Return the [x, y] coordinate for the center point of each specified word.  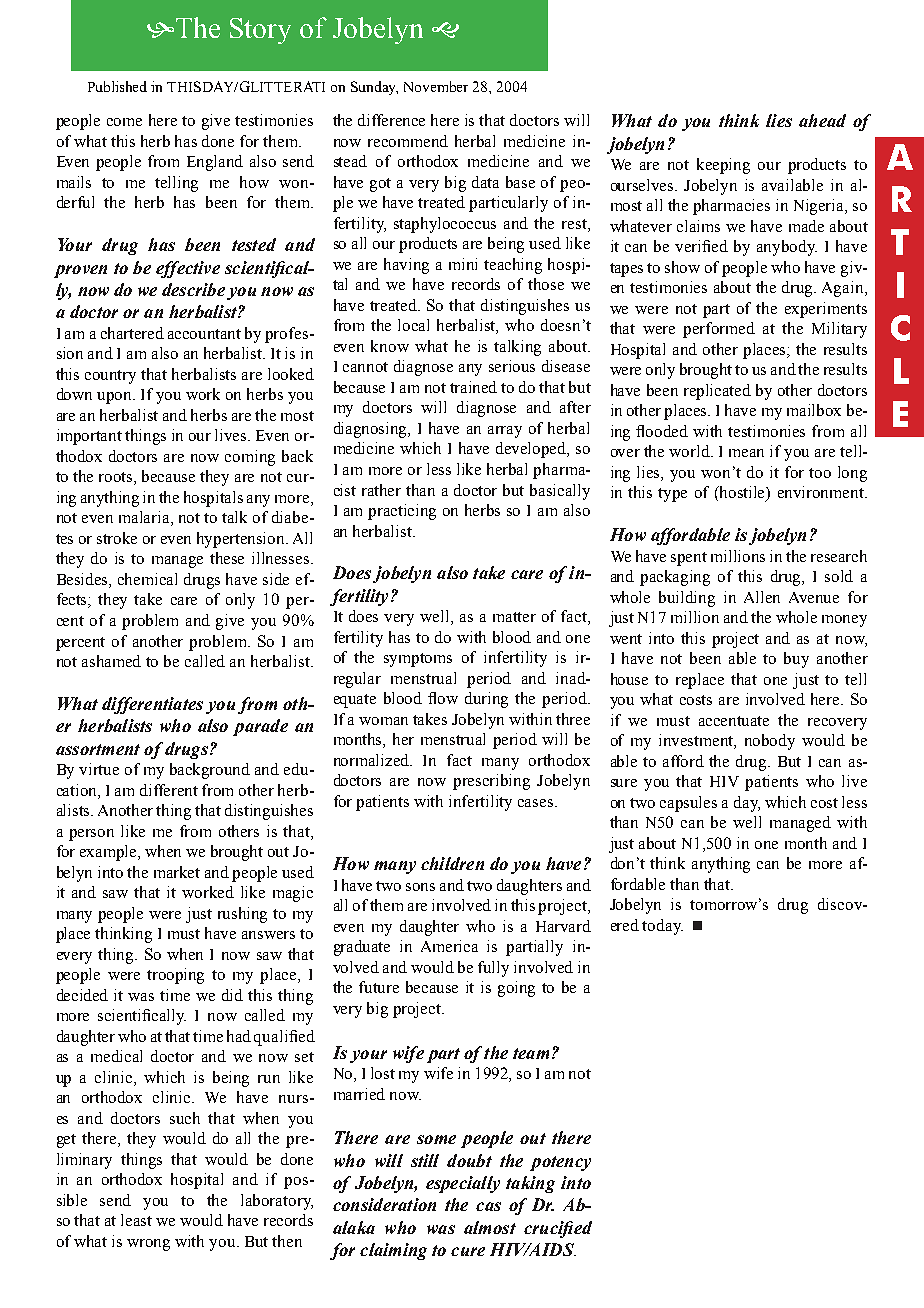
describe [193, 289]
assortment [98, 749]
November [436, 86]
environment [822, 492]
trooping [175, 976]
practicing [402, 512]
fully [493, 969]
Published [117, 86]
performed [719, 330]
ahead [822, 120]
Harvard [563, 926]
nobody [770, 742]
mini [463, 264]
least [136, 1220]
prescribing [491, 782]
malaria [145, 518]
